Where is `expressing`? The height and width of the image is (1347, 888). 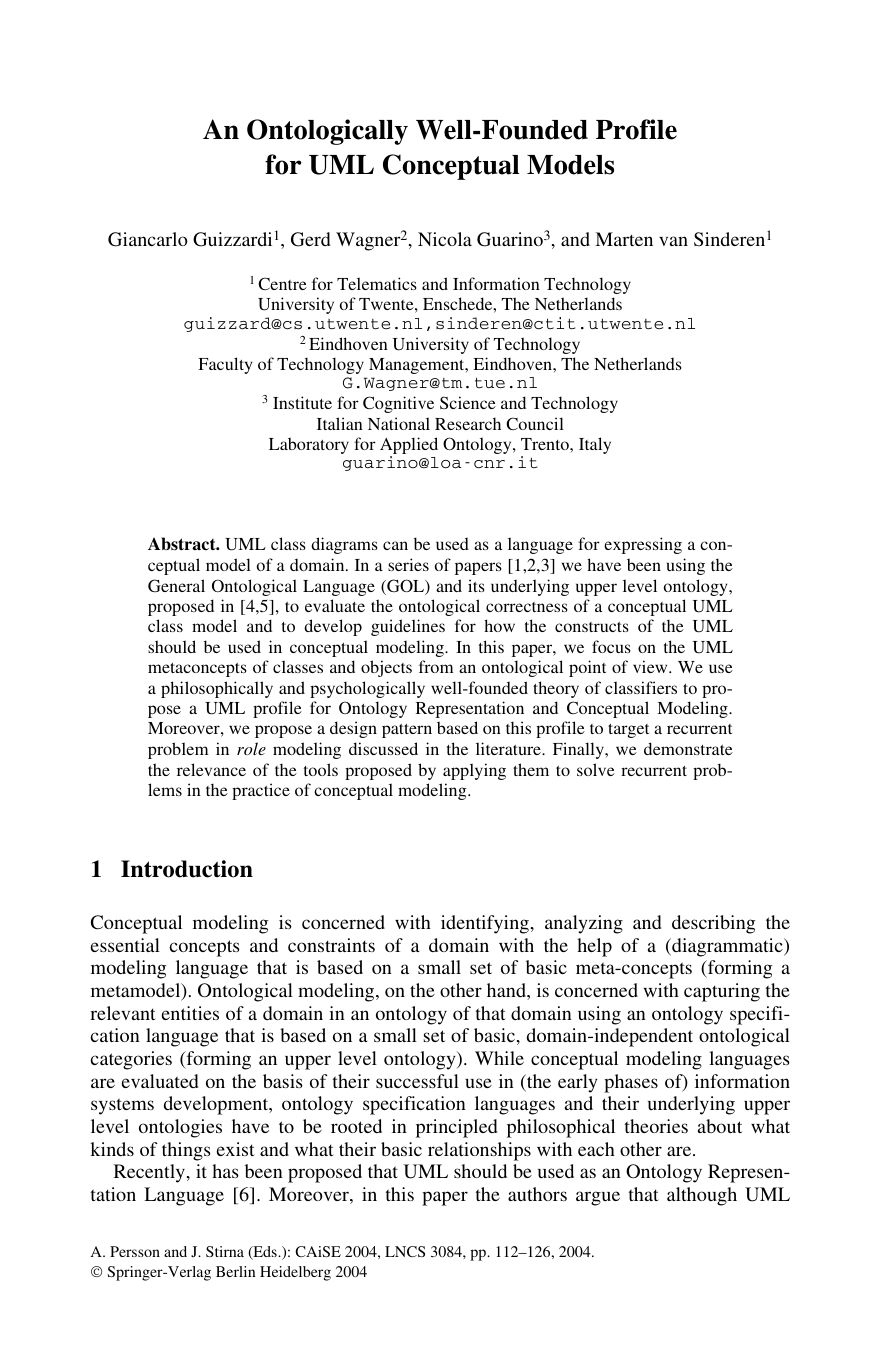
expressing is located at coordinates (643, 545).
